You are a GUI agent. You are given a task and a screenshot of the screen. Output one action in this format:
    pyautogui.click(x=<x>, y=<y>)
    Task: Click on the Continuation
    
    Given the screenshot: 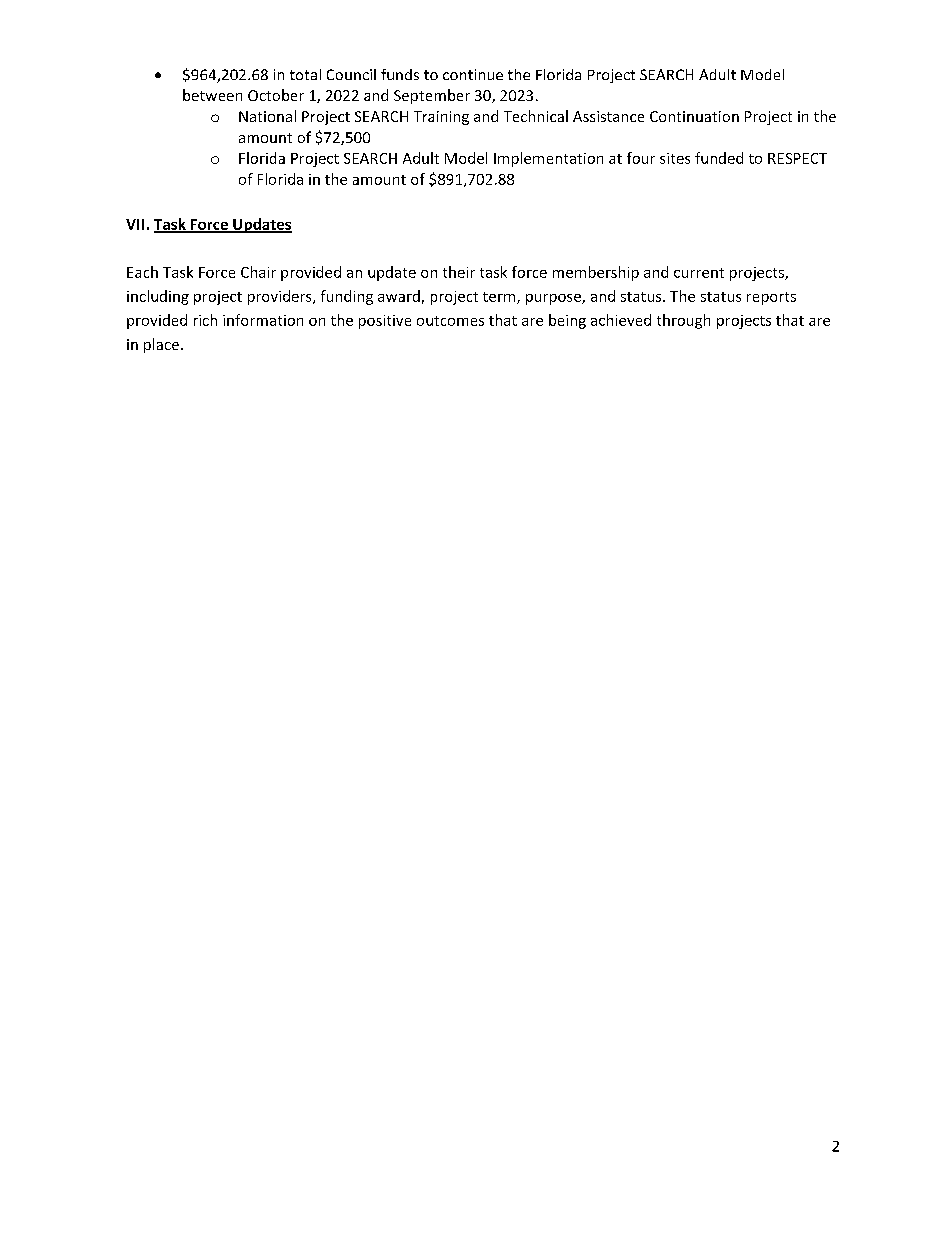 What is the action you would take?
    pyautogui.click(x=694, y=116)
